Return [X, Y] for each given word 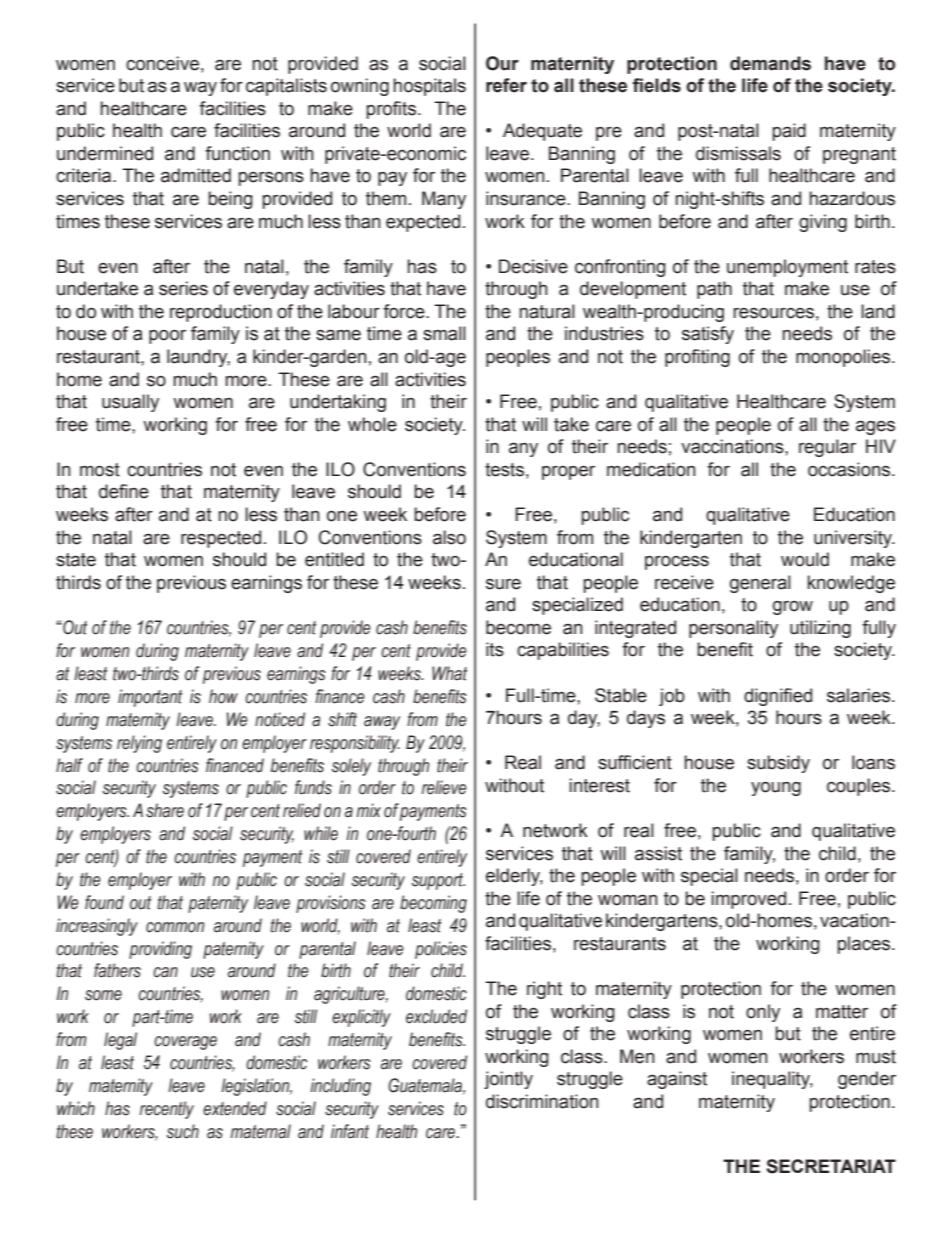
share [165, 810]
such [183, 1131]
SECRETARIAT [831, 1166]
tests [504, 470]
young [776, 789]
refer [506, 85]
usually [130, 403]
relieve [444, 787]
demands [770, 63]
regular [827, 448]
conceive [162, 63]
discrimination [542, 1101]
